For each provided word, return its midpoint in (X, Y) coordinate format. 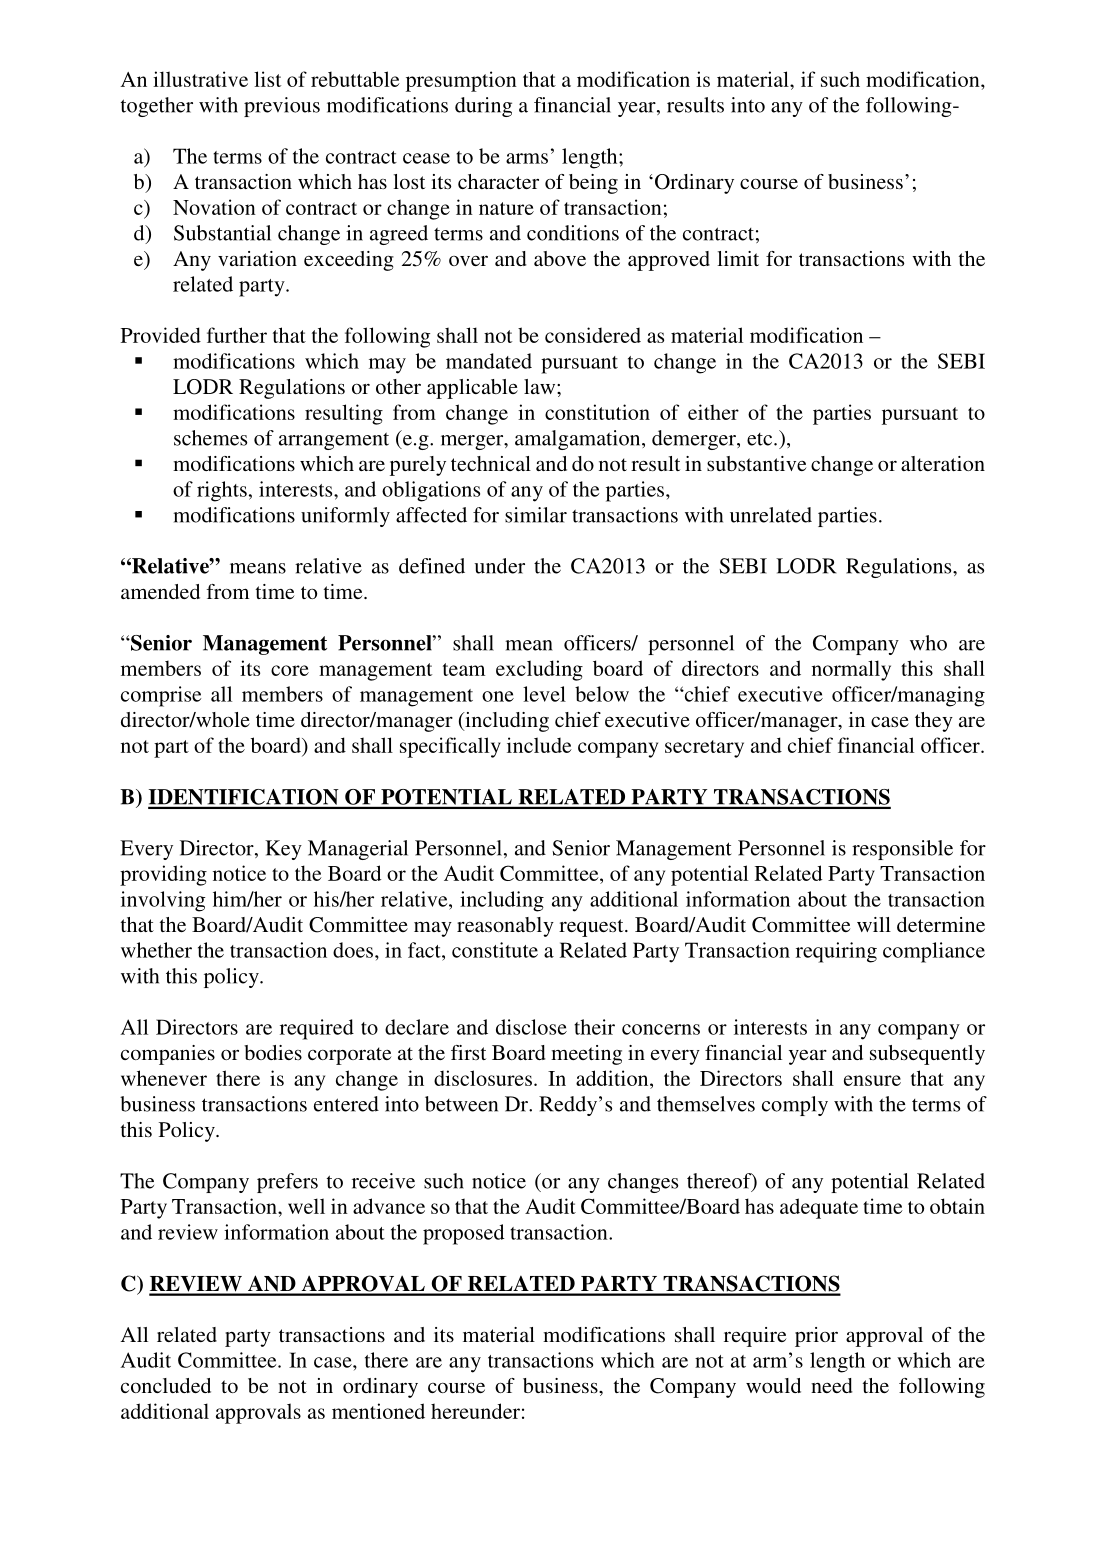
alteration (943, 463)
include (539, 745)
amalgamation (579, 440)
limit (738, 258)
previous (282, 107)
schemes (210, 438)
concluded (166, 1385)
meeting (586, 1055)
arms (527, 158)
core (290, 670)
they (934, 722)
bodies (273, 1052)
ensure (872, 1080)
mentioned (378, 1411)
